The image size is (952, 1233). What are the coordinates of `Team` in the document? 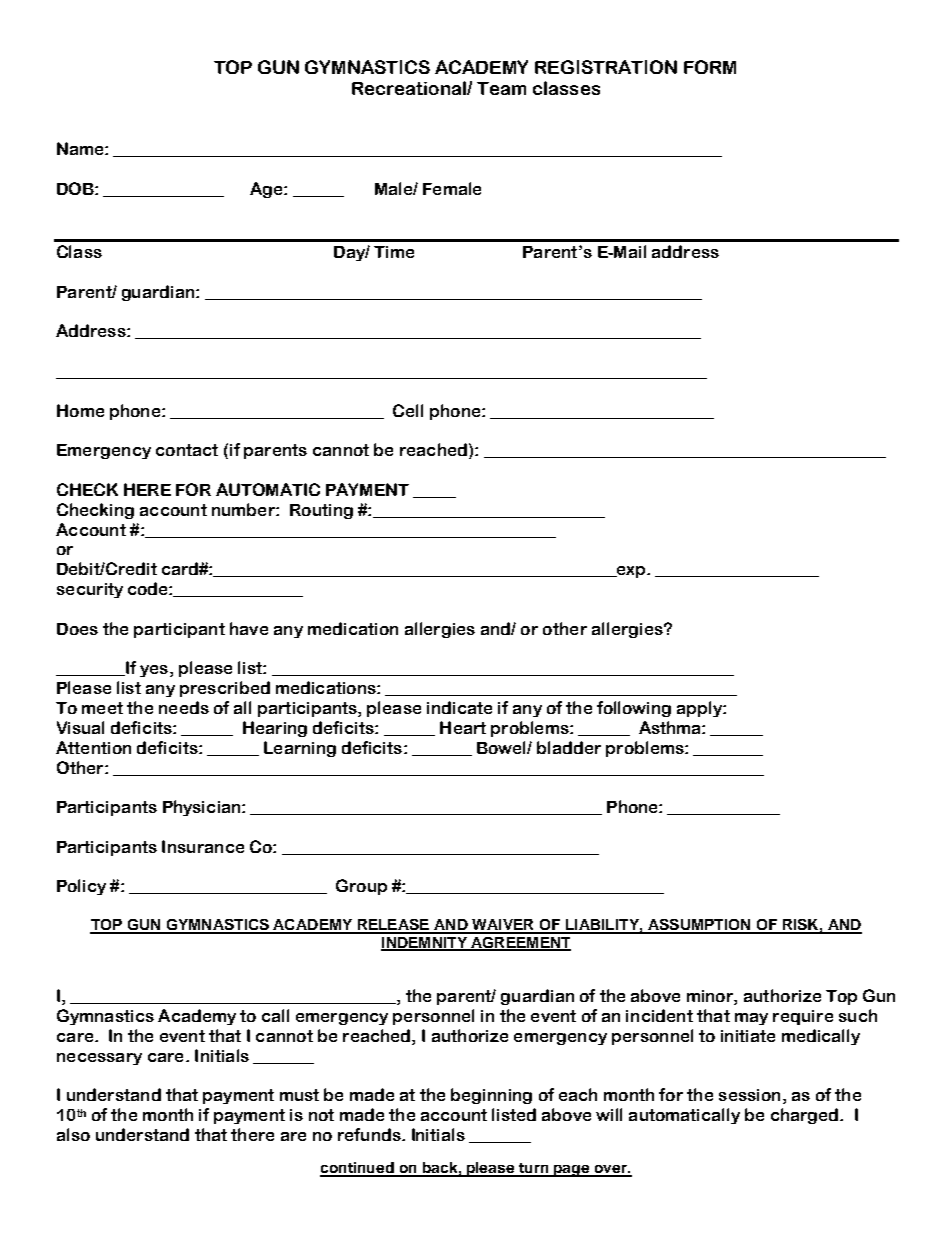 It's located at (501, 88).
